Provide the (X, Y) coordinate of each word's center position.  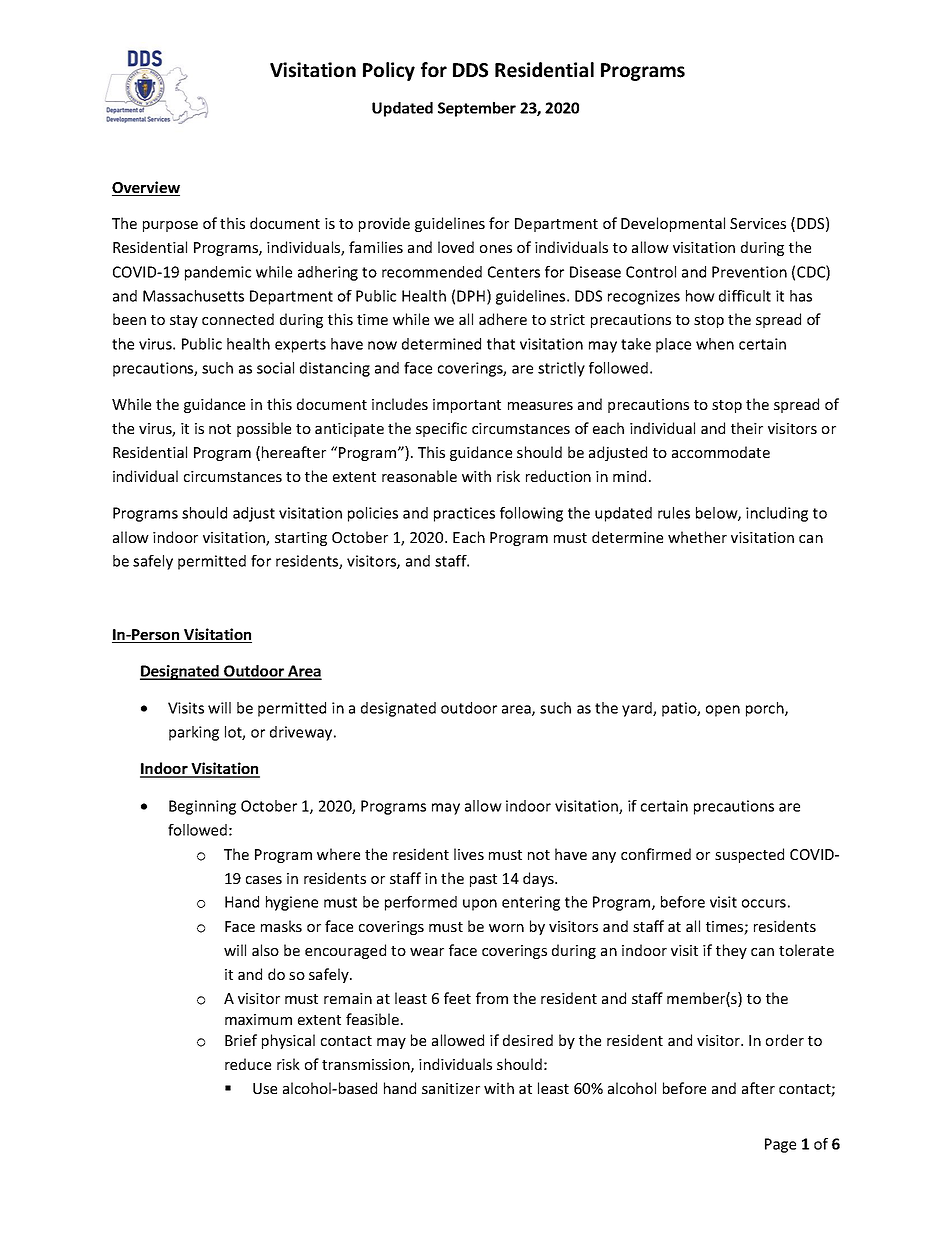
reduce (248, 1064)
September (477, 109)
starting (301, 539)
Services (758, 223)
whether (697, 537)
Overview (146, 188)
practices (464, 514)
